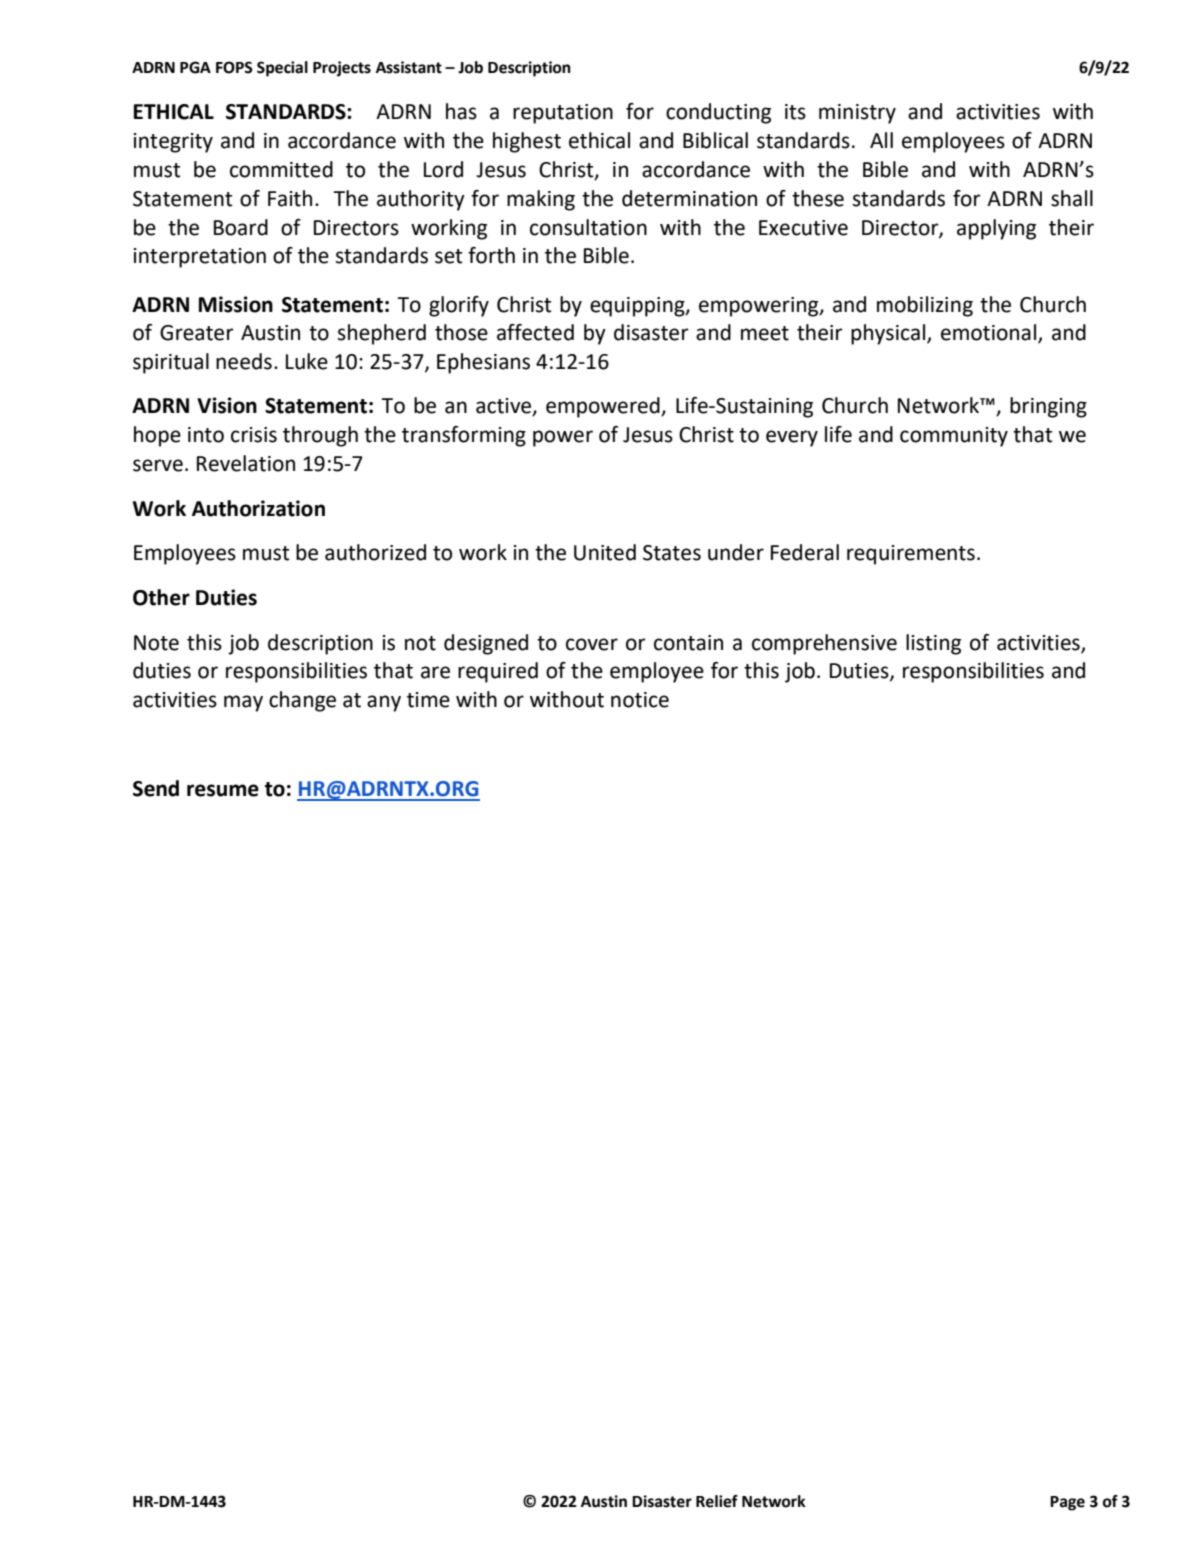  What do you see at coordinates (428, 700) in the screenshot?
I see `time` at bounding box center [428, 700].
